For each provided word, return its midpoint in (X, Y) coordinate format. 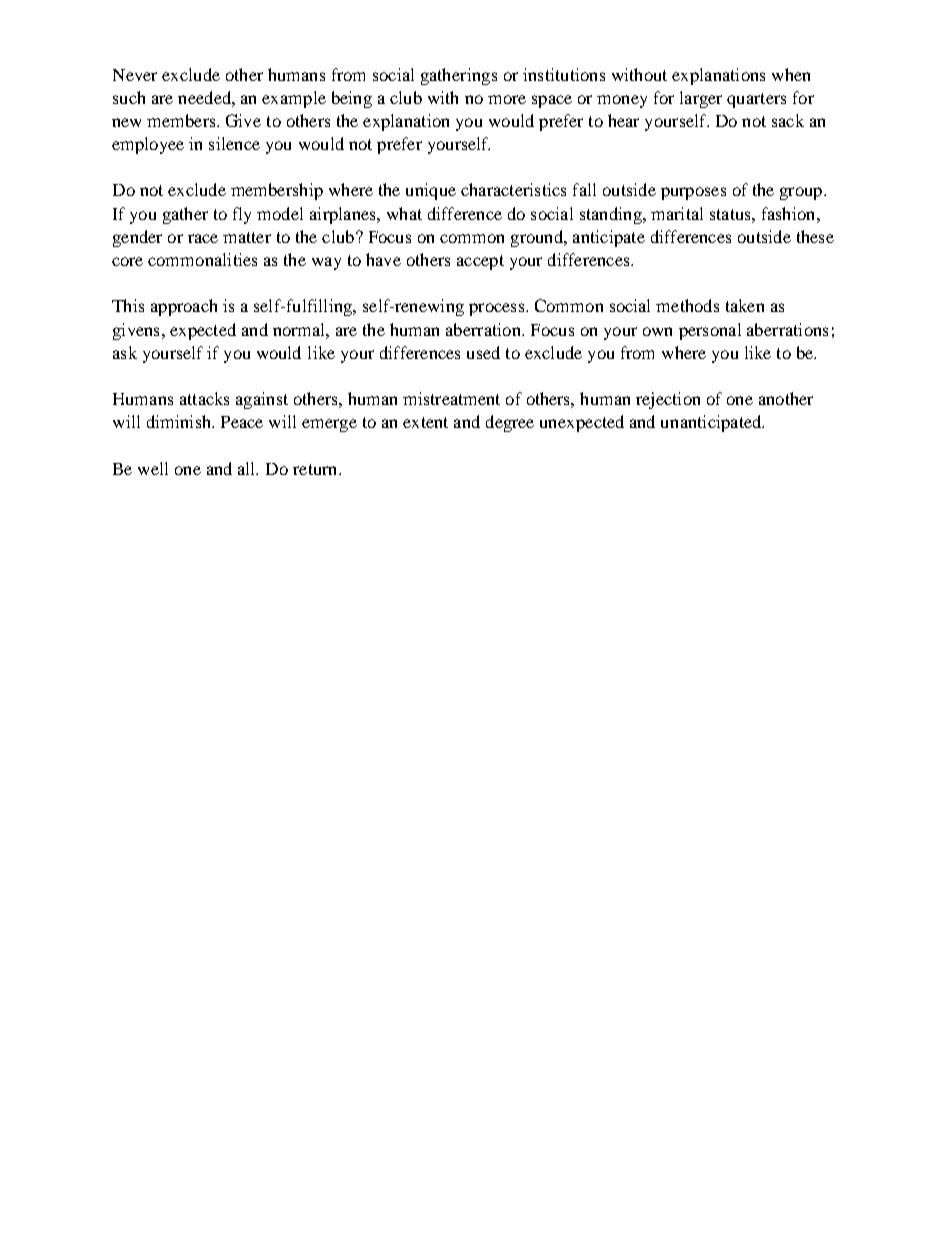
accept (480, 262)
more (507, 99)
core (127, 261)
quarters (756, 100)
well (153, 468)
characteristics (513, 189)
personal (710, 331)
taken (745, 305)
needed (205, 97)
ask (125, 352)
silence (234, 143)
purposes (693, 193)
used (483, 352)
